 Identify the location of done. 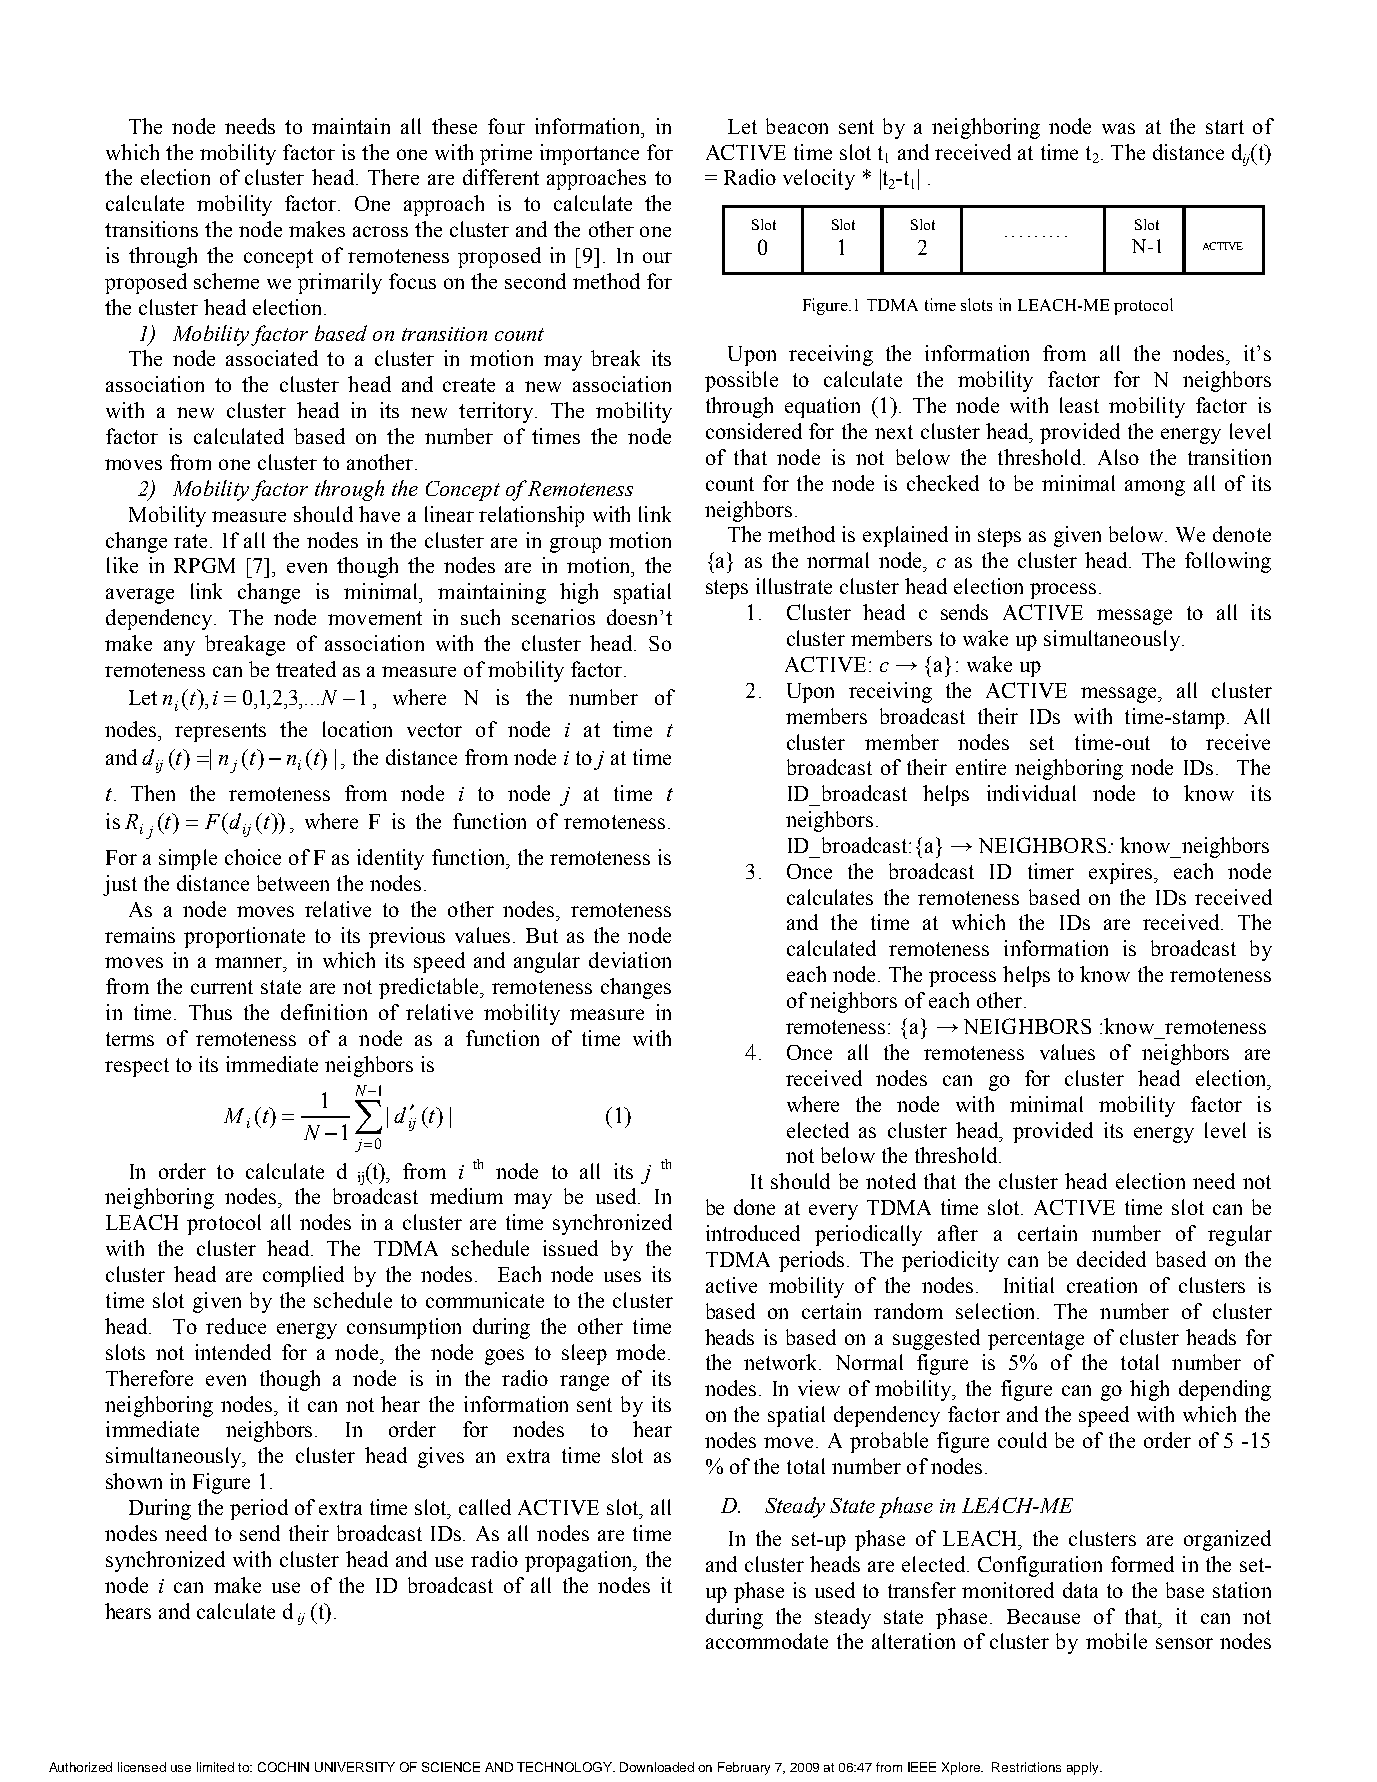
(754, 1207).
